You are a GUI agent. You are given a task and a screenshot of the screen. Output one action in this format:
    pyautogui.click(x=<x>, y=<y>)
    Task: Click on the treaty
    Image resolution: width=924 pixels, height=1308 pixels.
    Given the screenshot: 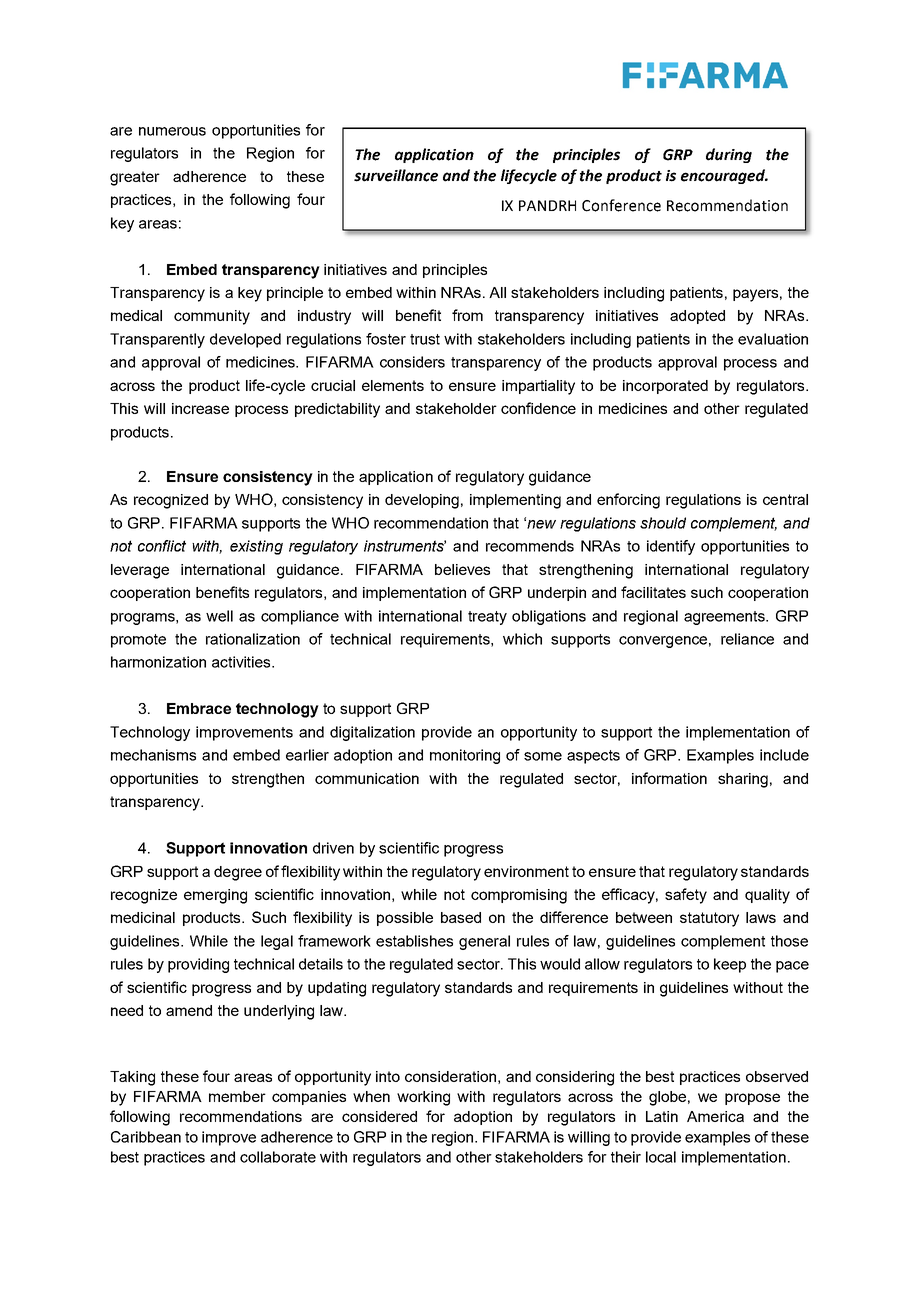 What is the action you would take?
    pyautogui.click(x=487, y=618)
